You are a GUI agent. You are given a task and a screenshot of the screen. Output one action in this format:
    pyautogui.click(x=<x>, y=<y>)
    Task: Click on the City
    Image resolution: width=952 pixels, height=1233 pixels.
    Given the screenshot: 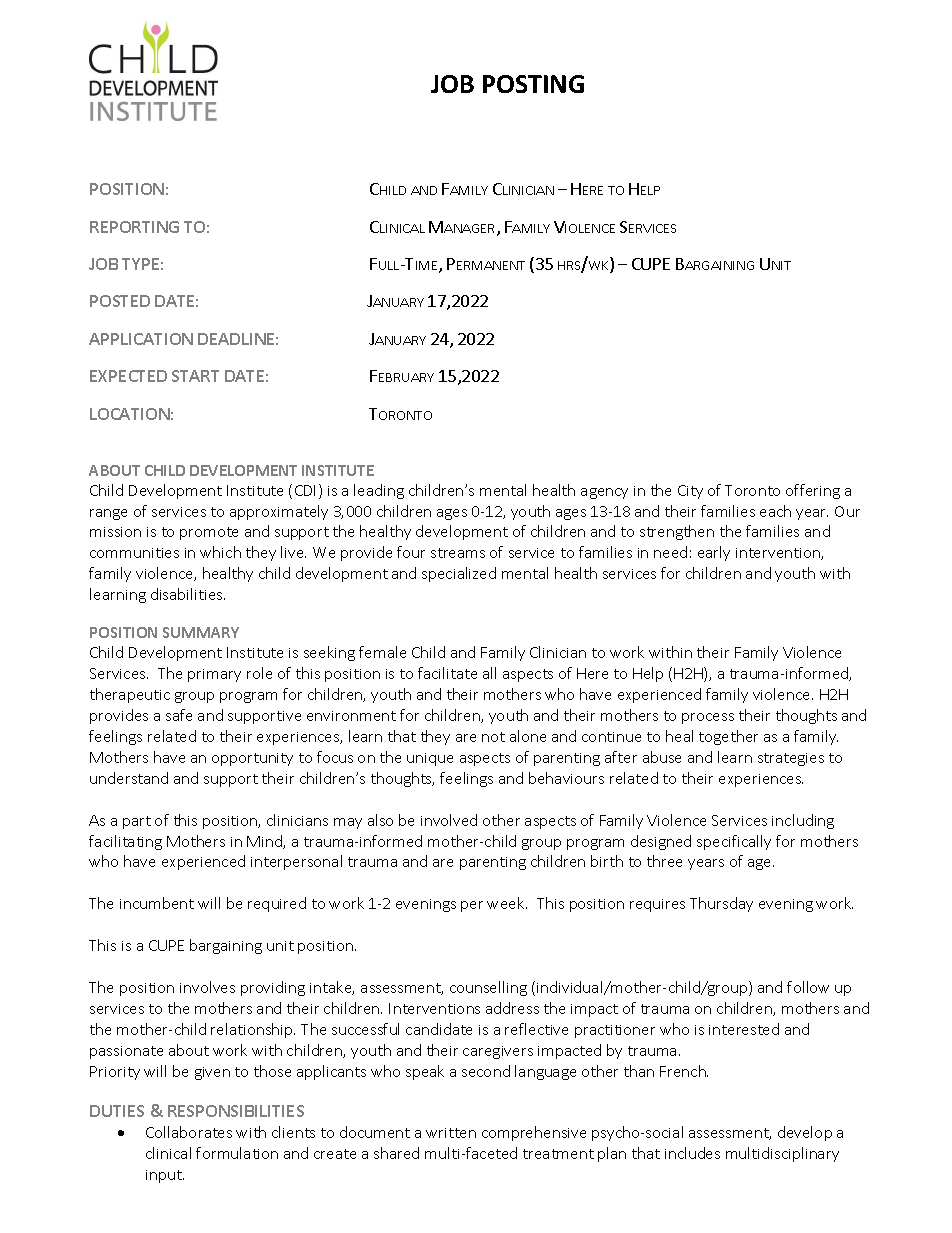 What is the action you would take?
    pyautogui.click(x=690, y=492)
